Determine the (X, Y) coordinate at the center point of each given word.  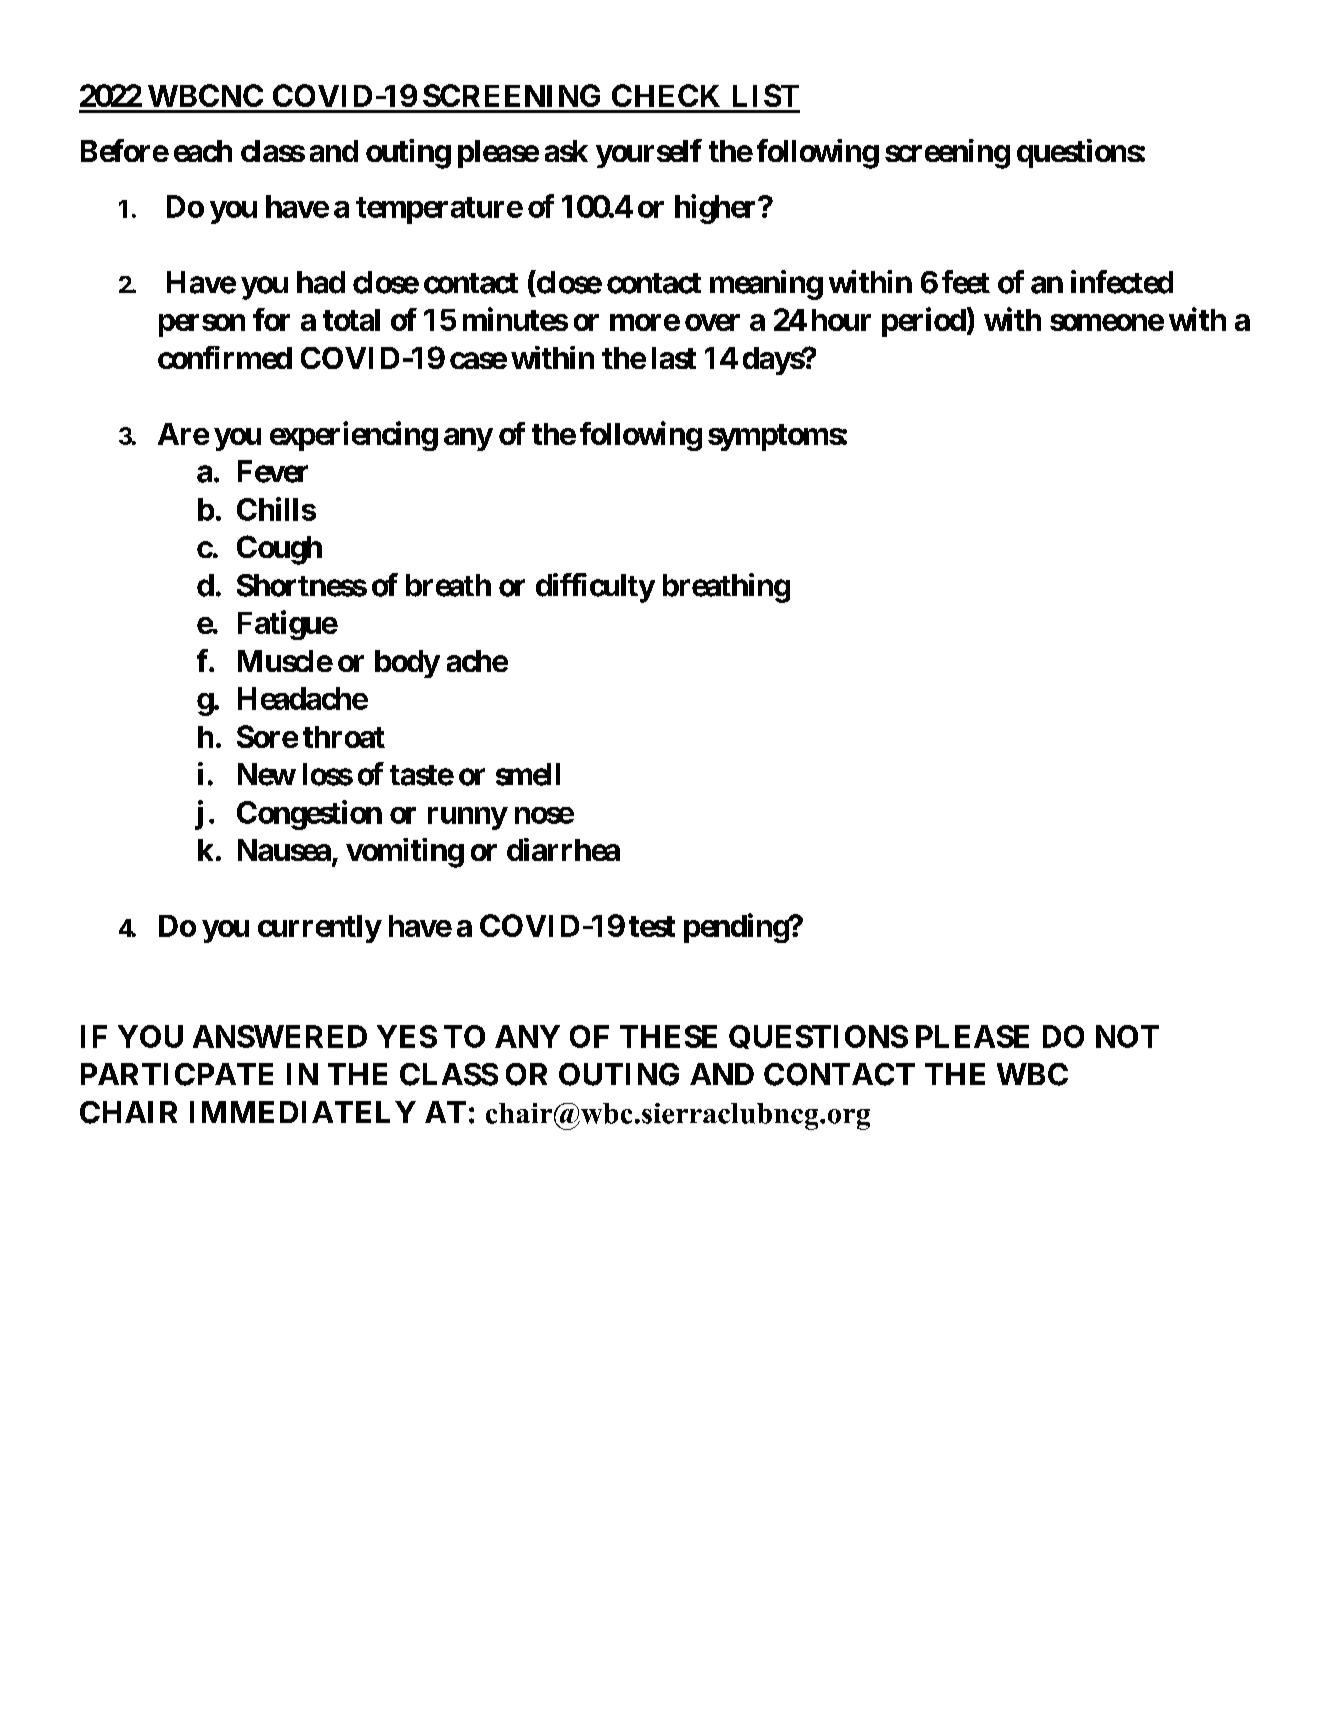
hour (841, 320)
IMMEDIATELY (303, 1112)
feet (966, 282)
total (351, 320)
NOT (1127, 1036)
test (652, 926)
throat (344, 737)
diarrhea (563, 849)
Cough (279, 550)
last (674, 358)
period (924, 322)
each (203, 151)
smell (528, 774)
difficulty (595, 588)
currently (319, 929)
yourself (649, 153)
